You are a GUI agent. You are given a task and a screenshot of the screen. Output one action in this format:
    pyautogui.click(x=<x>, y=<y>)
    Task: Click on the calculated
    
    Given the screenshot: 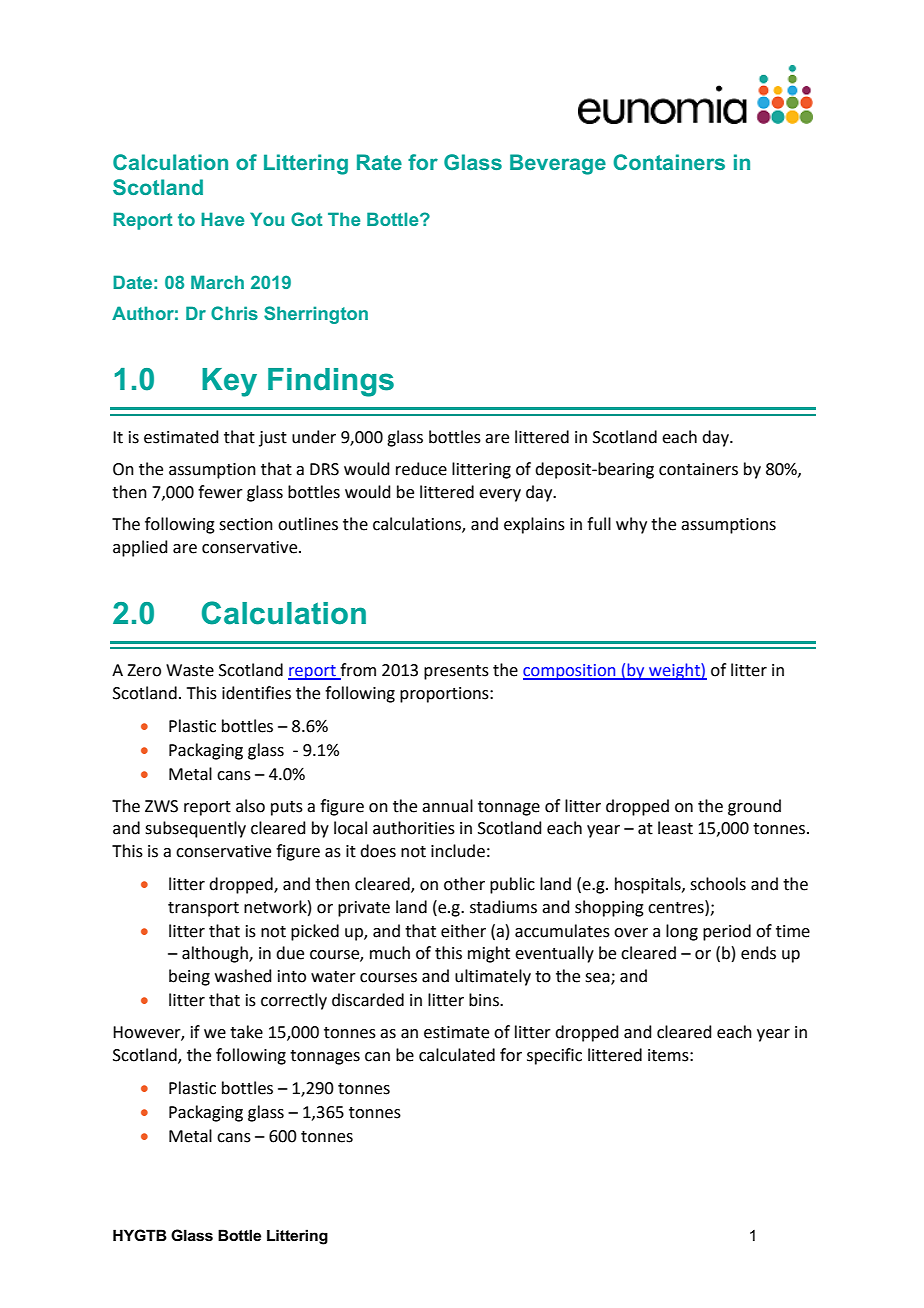 What is the action you would take?
    pyautogui.click(x=457, y=1055)
